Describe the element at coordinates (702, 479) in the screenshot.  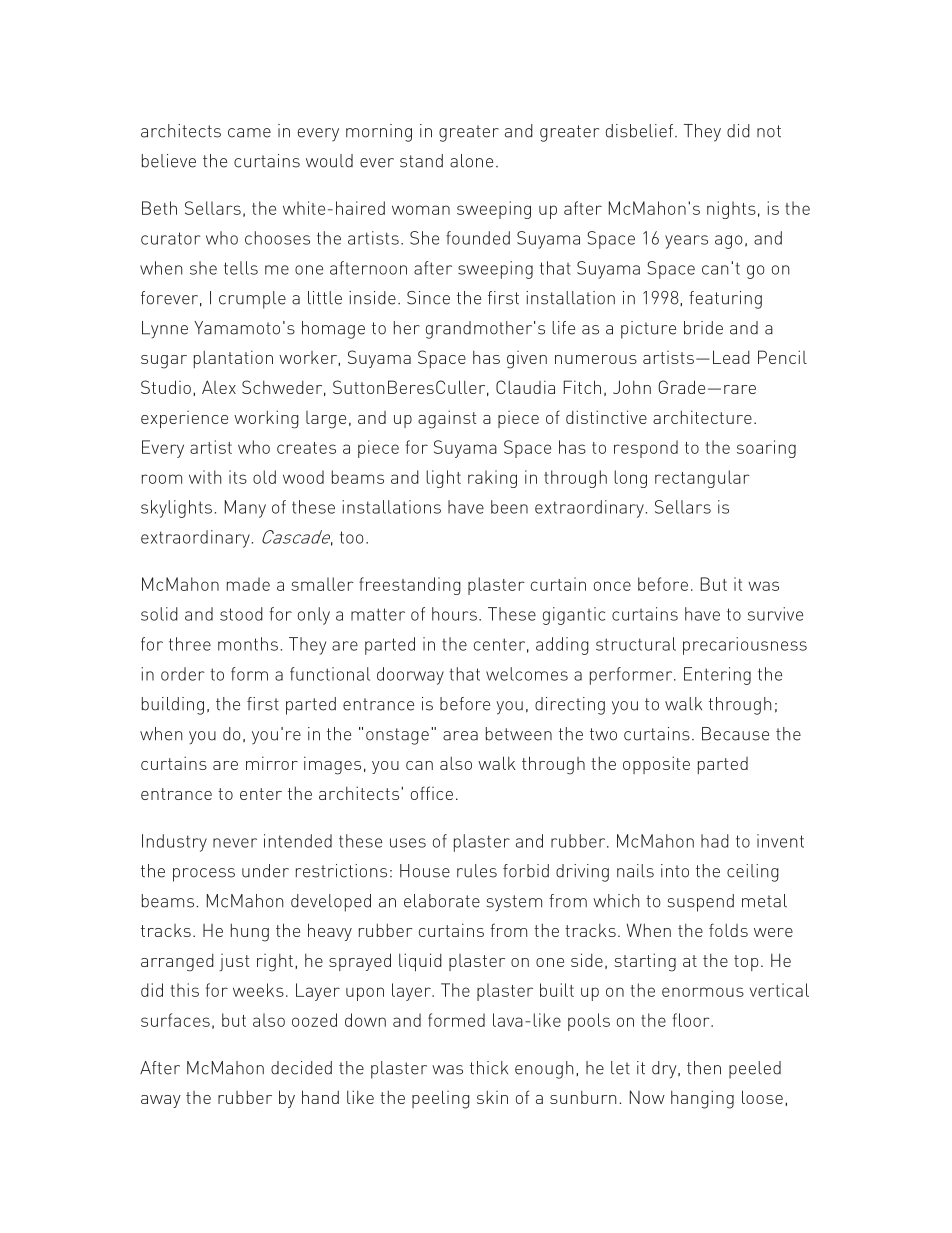
I see `rectangular` at that location.
